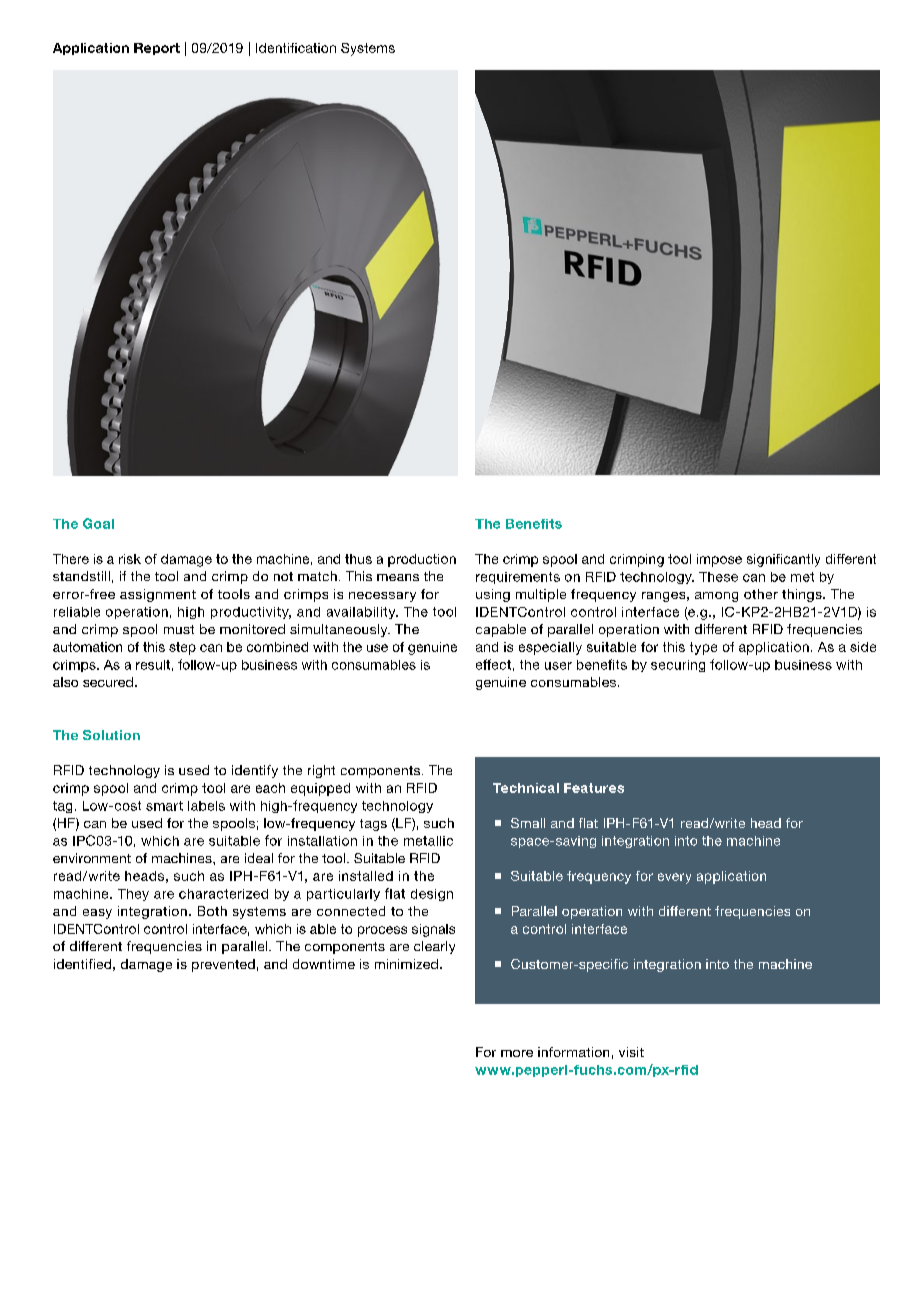  Describe the element at coordinates (296, 48) in the document. I see `Identification` at that location.
